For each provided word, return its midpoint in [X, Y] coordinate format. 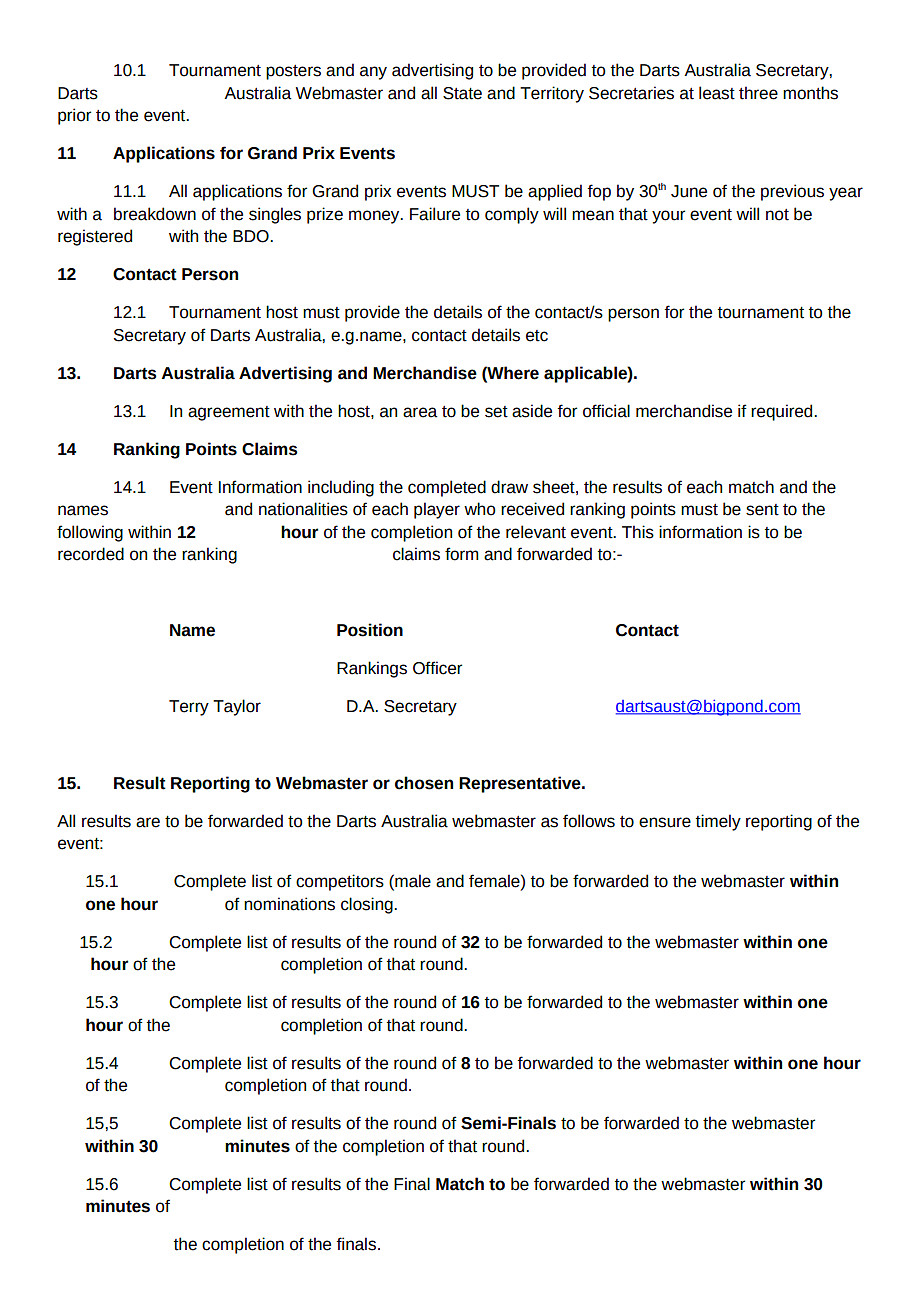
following [90, 533]
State [462, 93]
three [758, 93]
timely [718, 822]
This [638, 532]
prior [74, 116]
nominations [289, 904]
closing [368, 905]
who [480, 509]
